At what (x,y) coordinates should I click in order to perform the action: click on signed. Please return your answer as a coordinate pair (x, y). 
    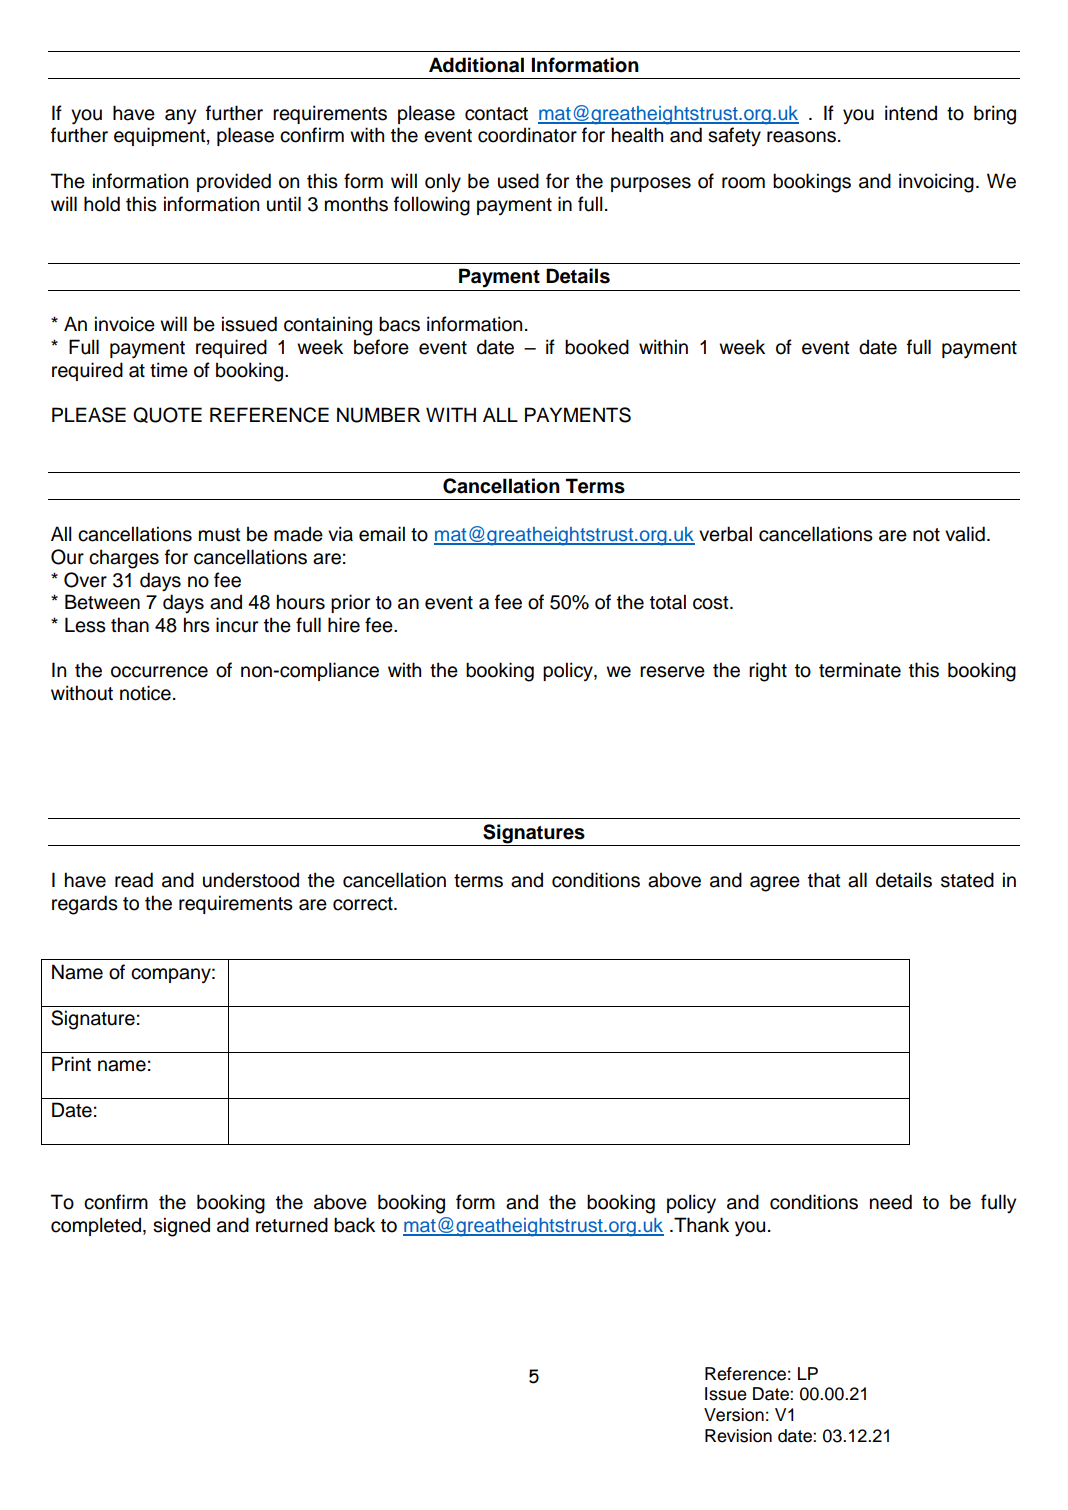
    Looking at the image, I should click on (181, 1227).
